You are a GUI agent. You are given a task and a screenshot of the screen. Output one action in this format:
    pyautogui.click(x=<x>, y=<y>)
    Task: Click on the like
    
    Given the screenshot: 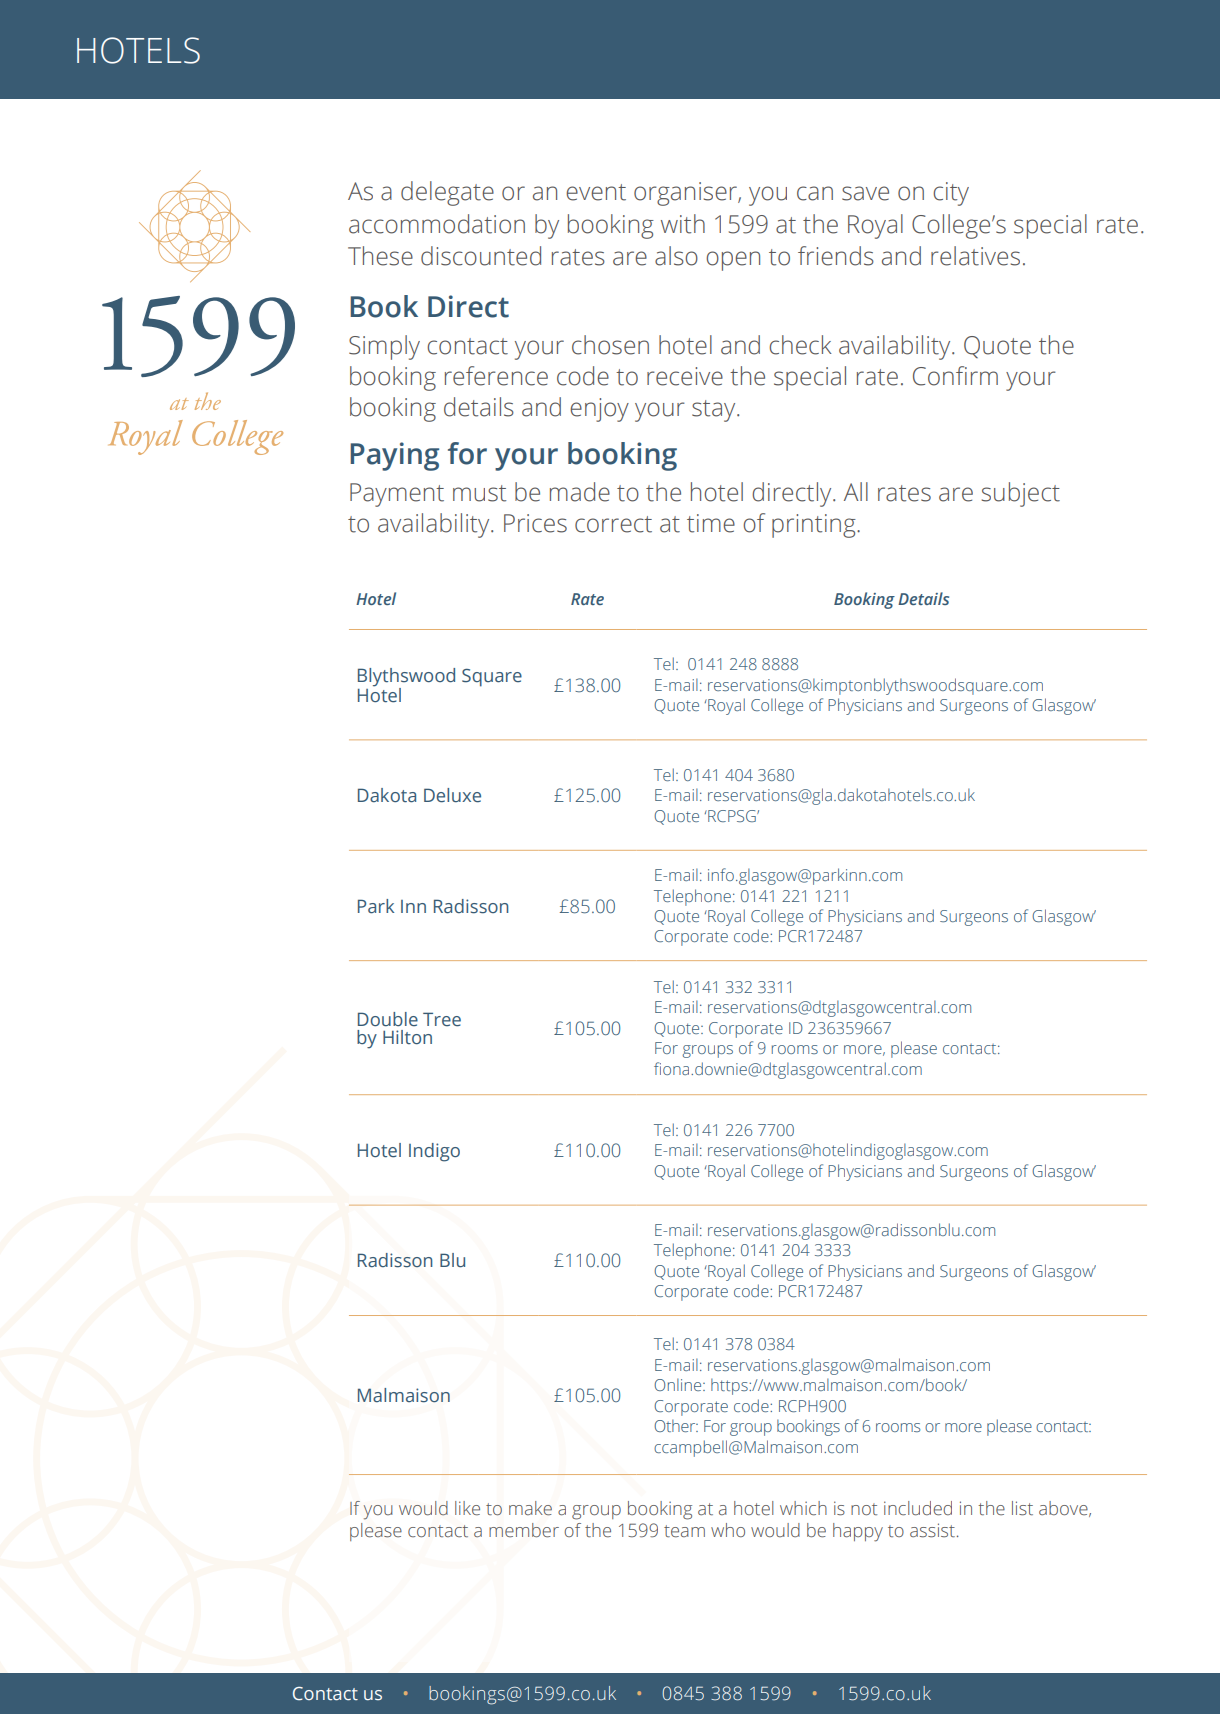 What is the action you would take?
    pyautogui.click(x=467, y=1508)
